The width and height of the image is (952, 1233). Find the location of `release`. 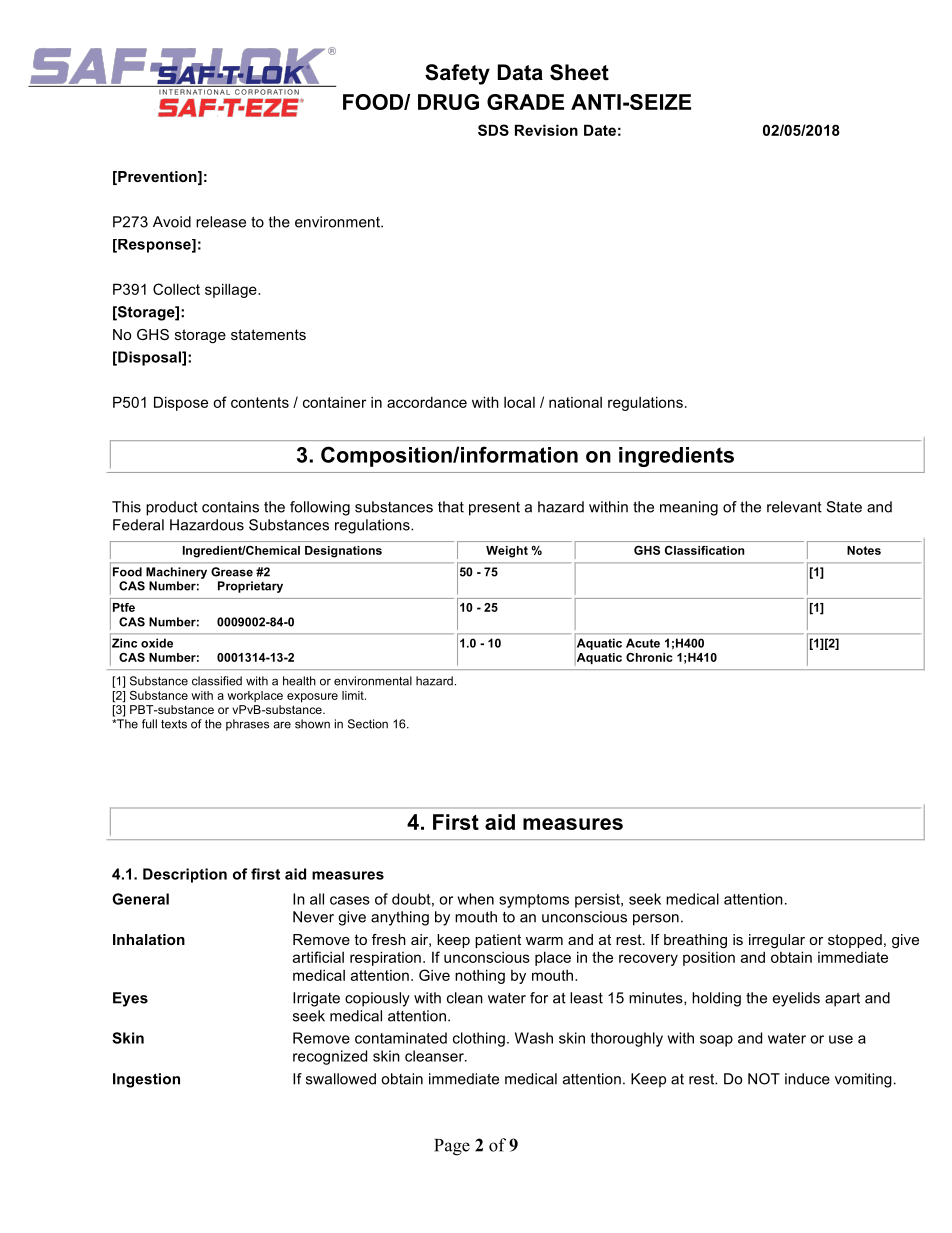

release is located at coordinates (221, 222).
